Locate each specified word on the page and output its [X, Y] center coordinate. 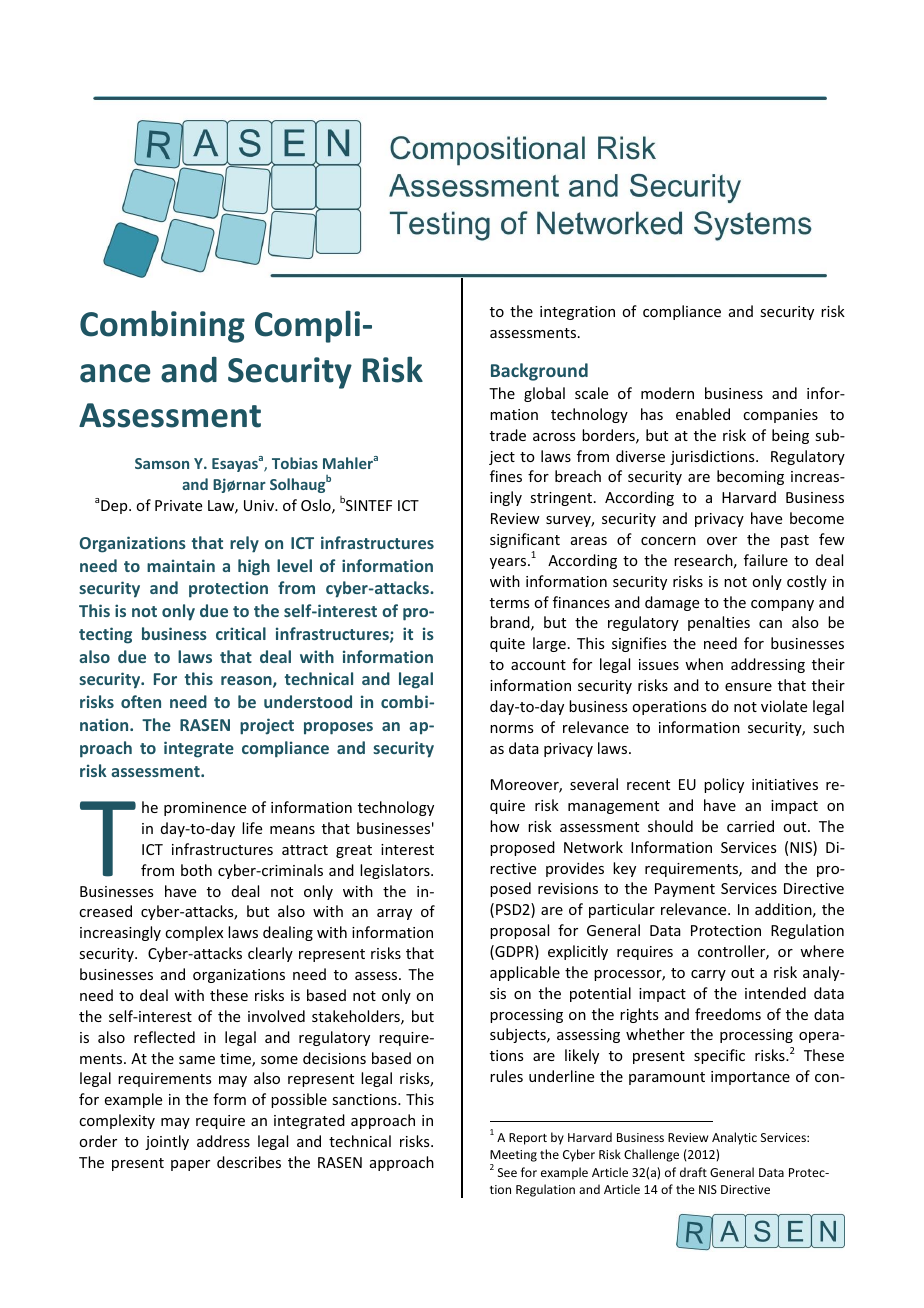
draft [693, 1172]
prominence [205, 809]
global [544, 394]
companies [780, 416]
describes [249, 1162]
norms [511, 729]
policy [724, 785]
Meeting [513, 1157]
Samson [162, 463]
